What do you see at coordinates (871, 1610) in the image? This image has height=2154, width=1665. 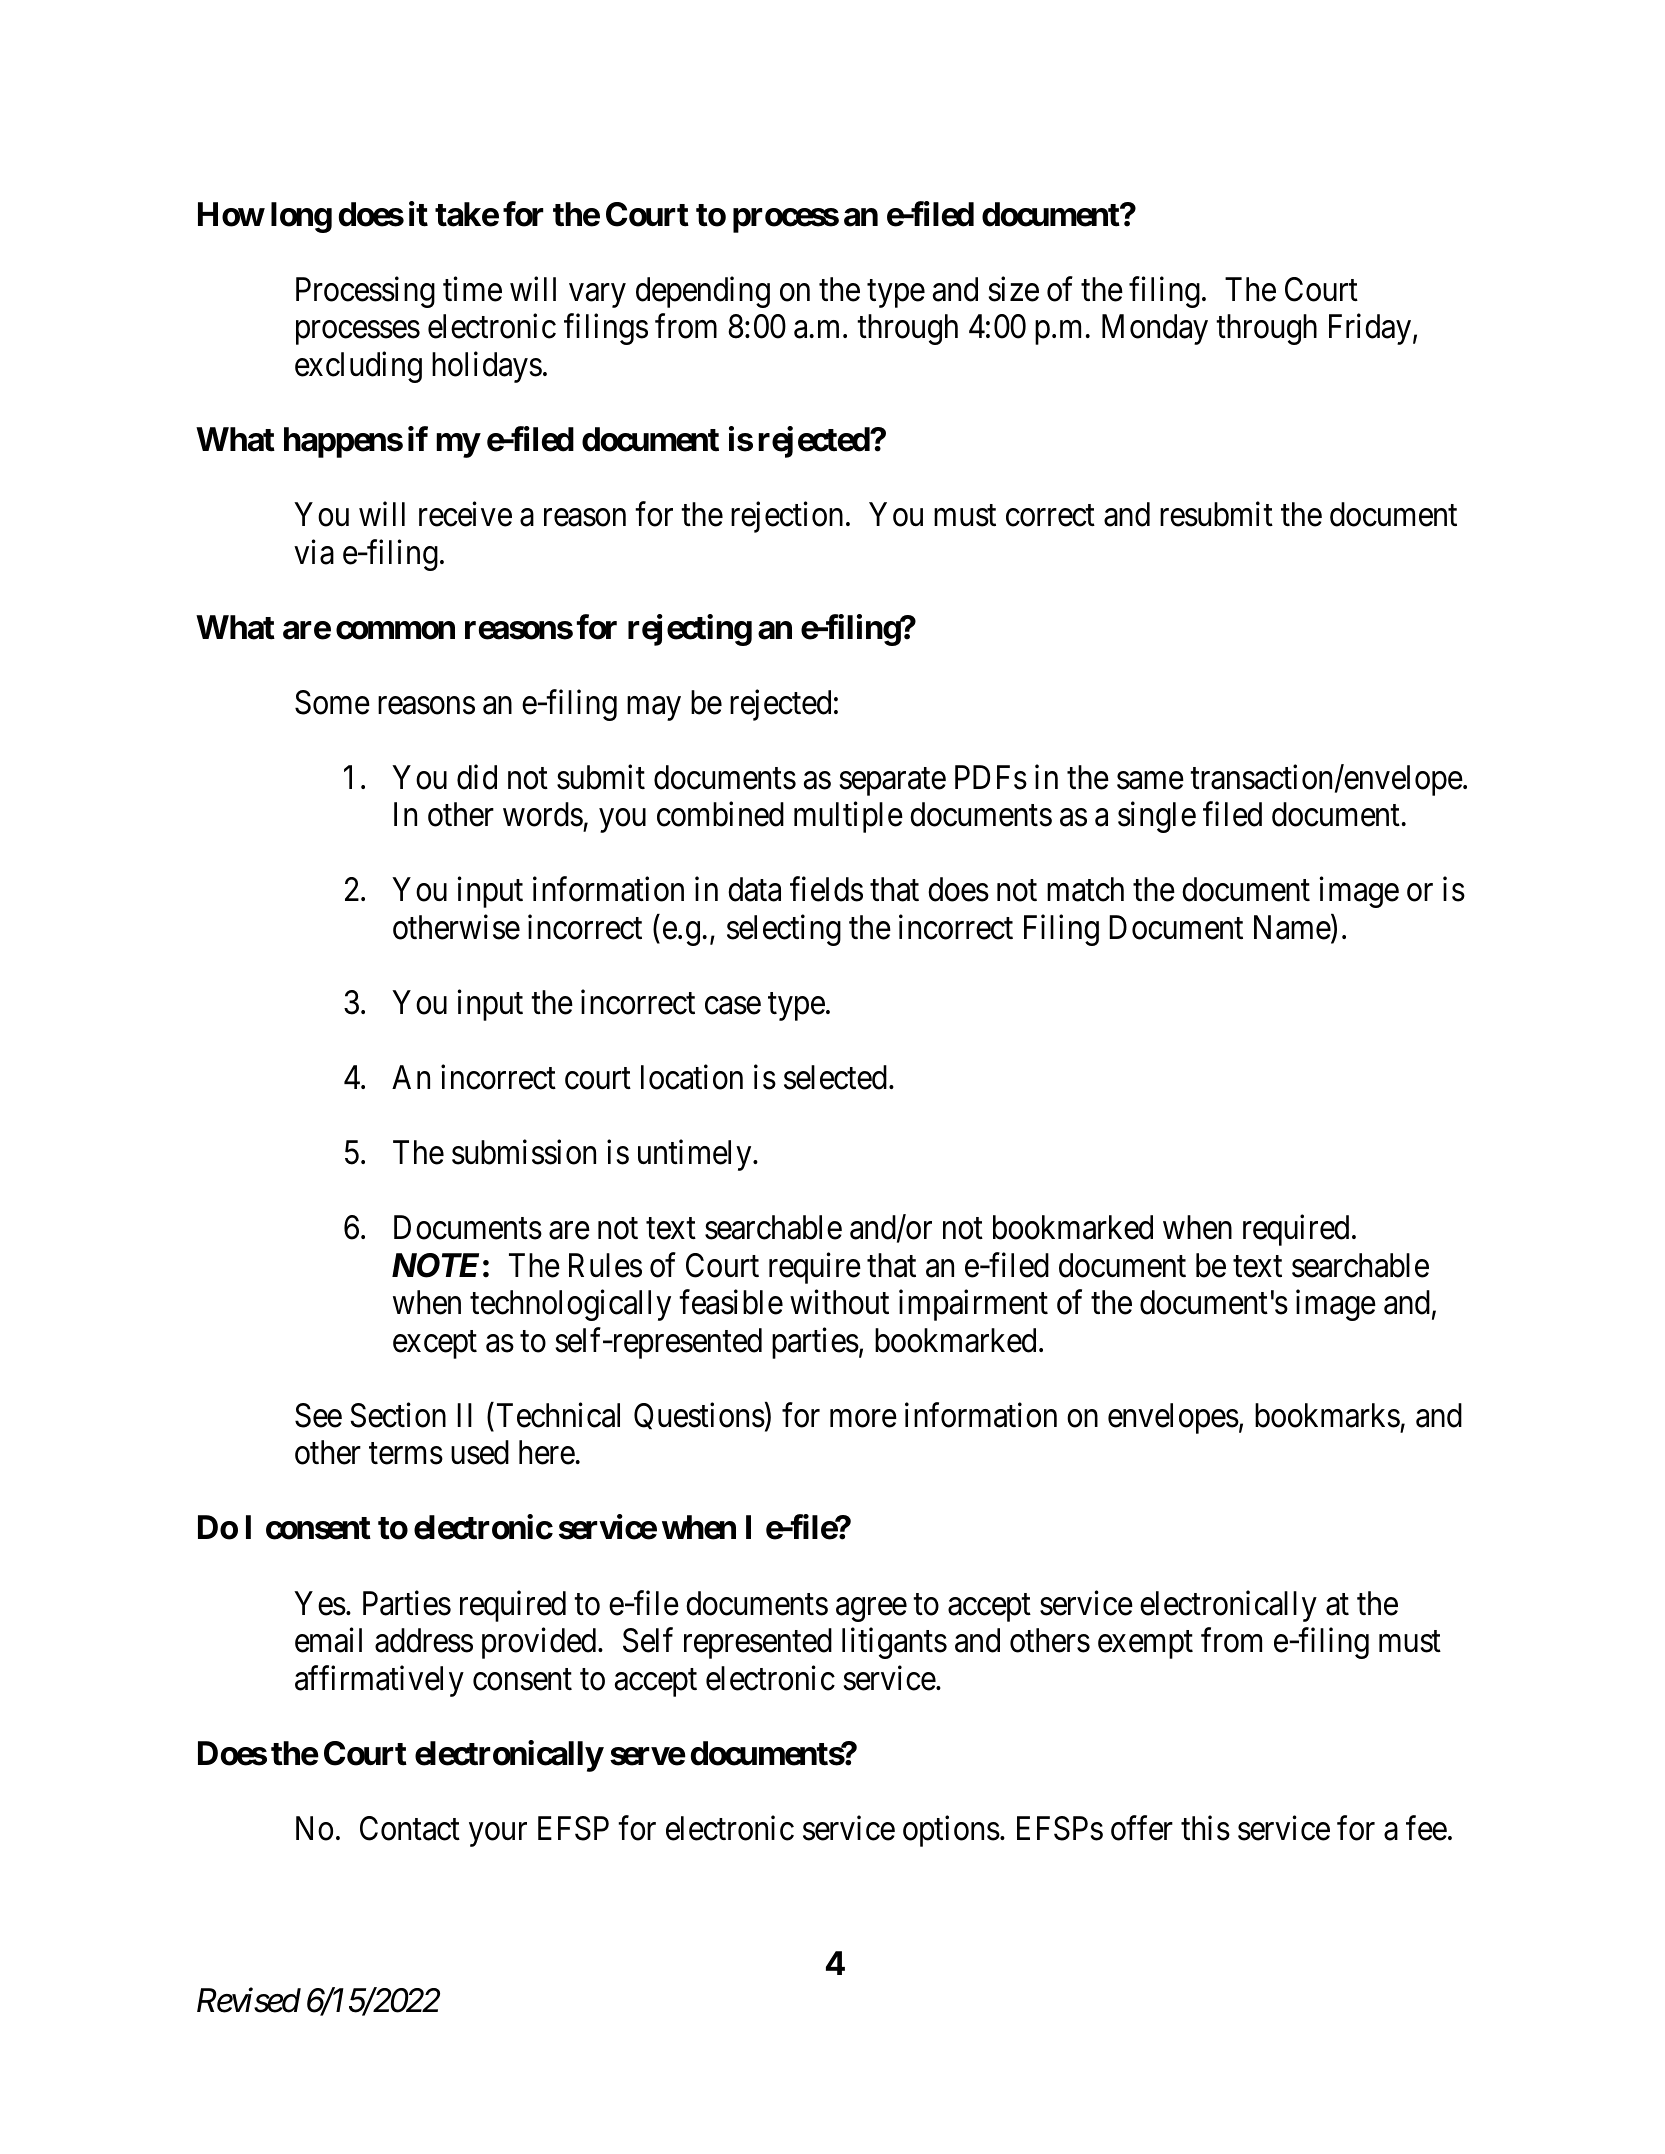 I see `agree` at bounding box center [871, 1610].
